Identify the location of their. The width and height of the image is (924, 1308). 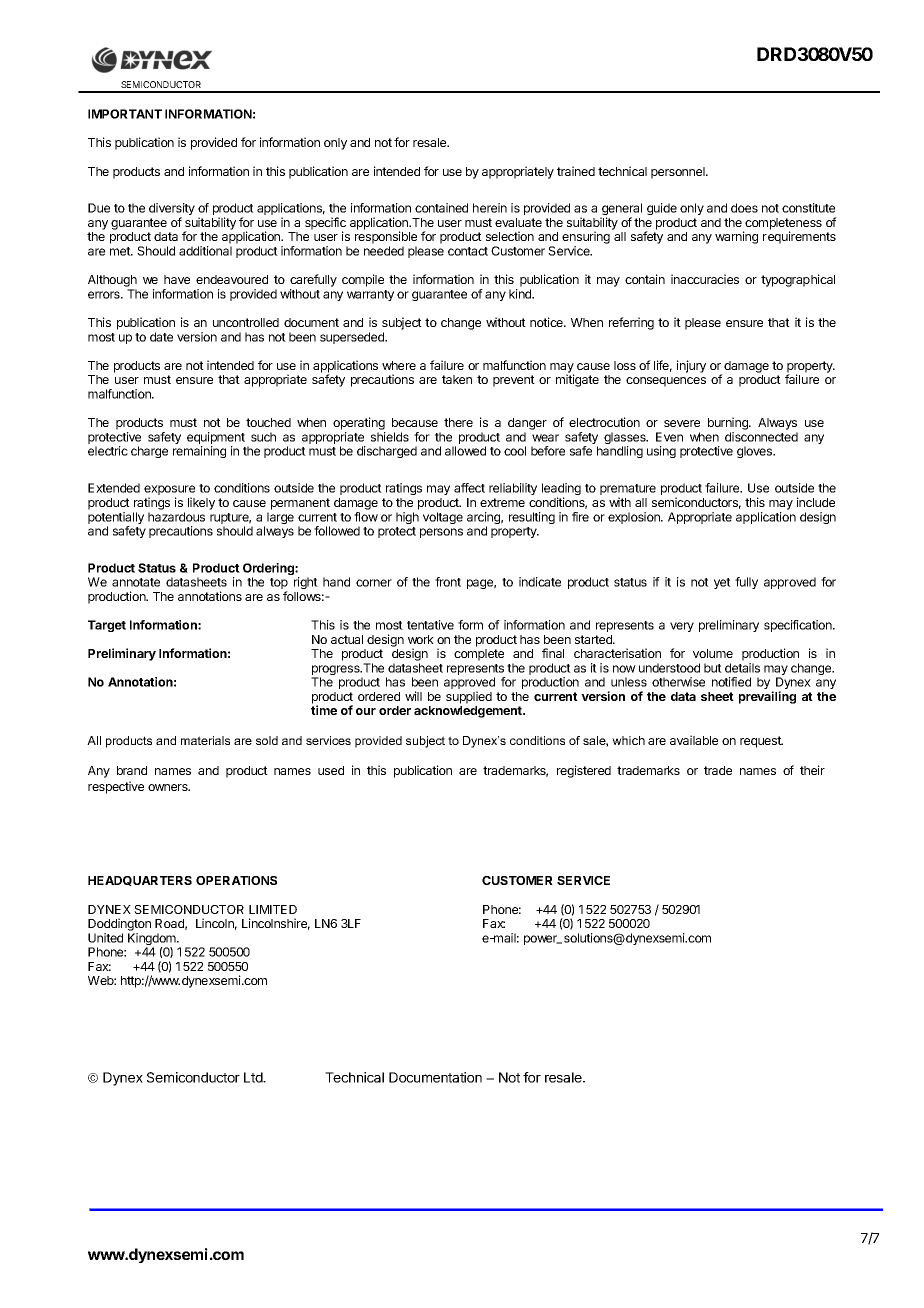
(812, 770).
